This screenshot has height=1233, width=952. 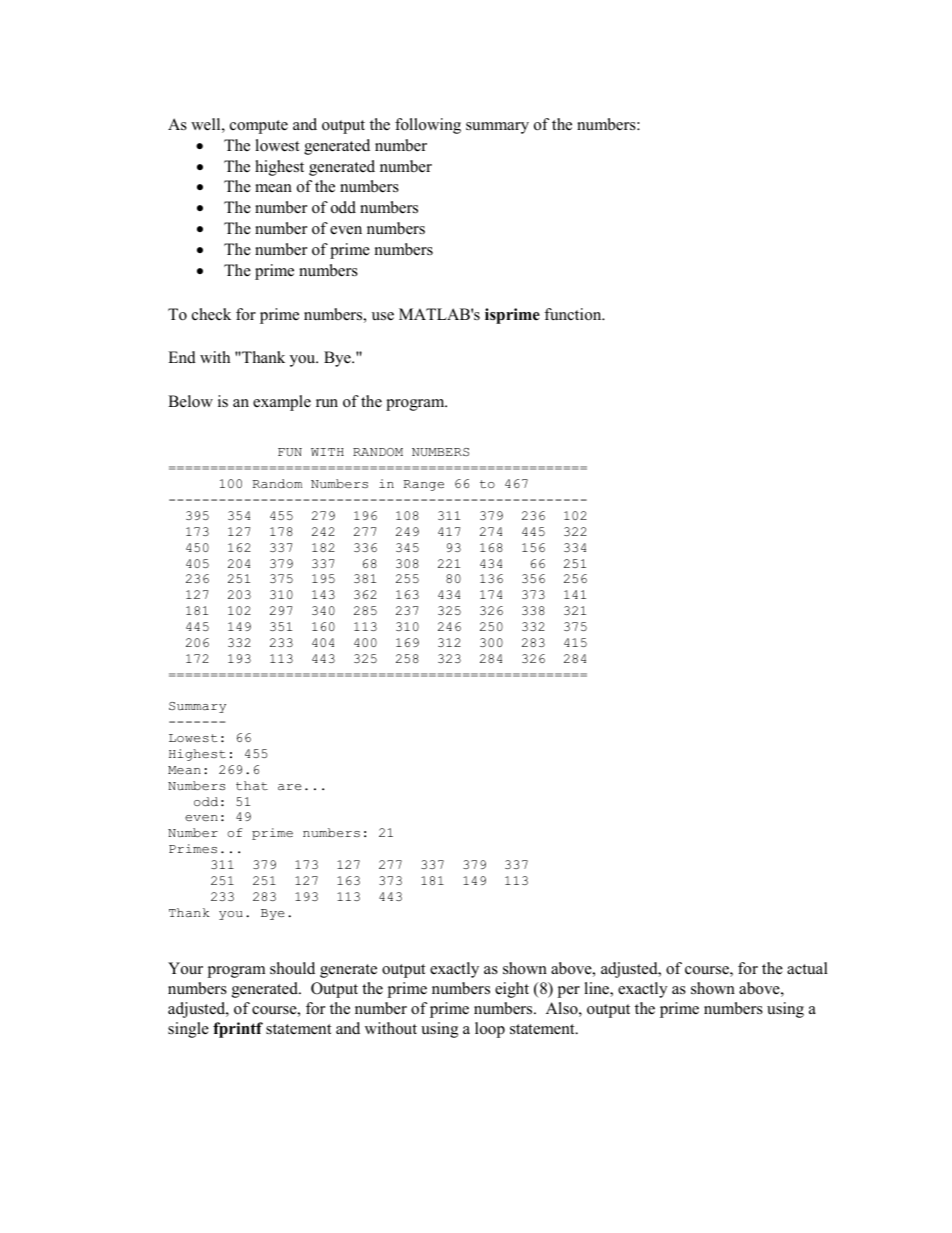 I want to click on fprintf, so click(x=238, y=1030).
